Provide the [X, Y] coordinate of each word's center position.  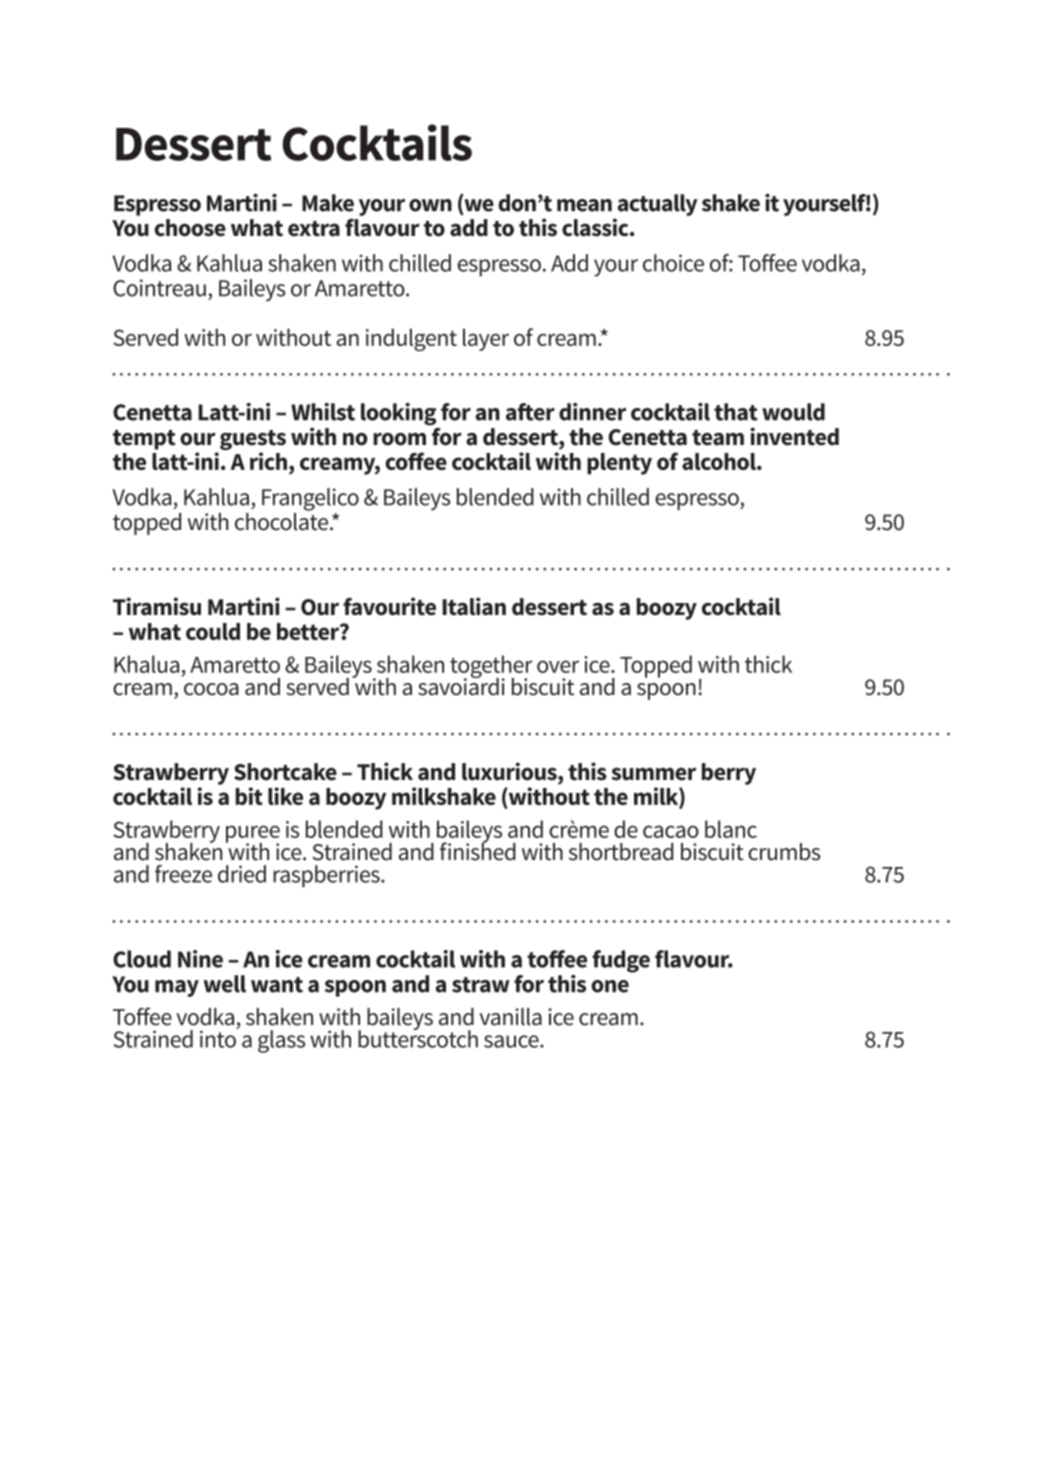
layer [486, 339]
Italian [474, 606]
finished [478, 850]
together [491, 668]
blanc [731, 829]
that [736, 412]
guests [253, 441]
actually [658, 205]
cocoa [211, 689]
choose [190, 228]
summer [653, 774]
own [430, 205]
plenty [619, 464]
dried [242, 874]
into [219, 1038]
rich [268, 461]
